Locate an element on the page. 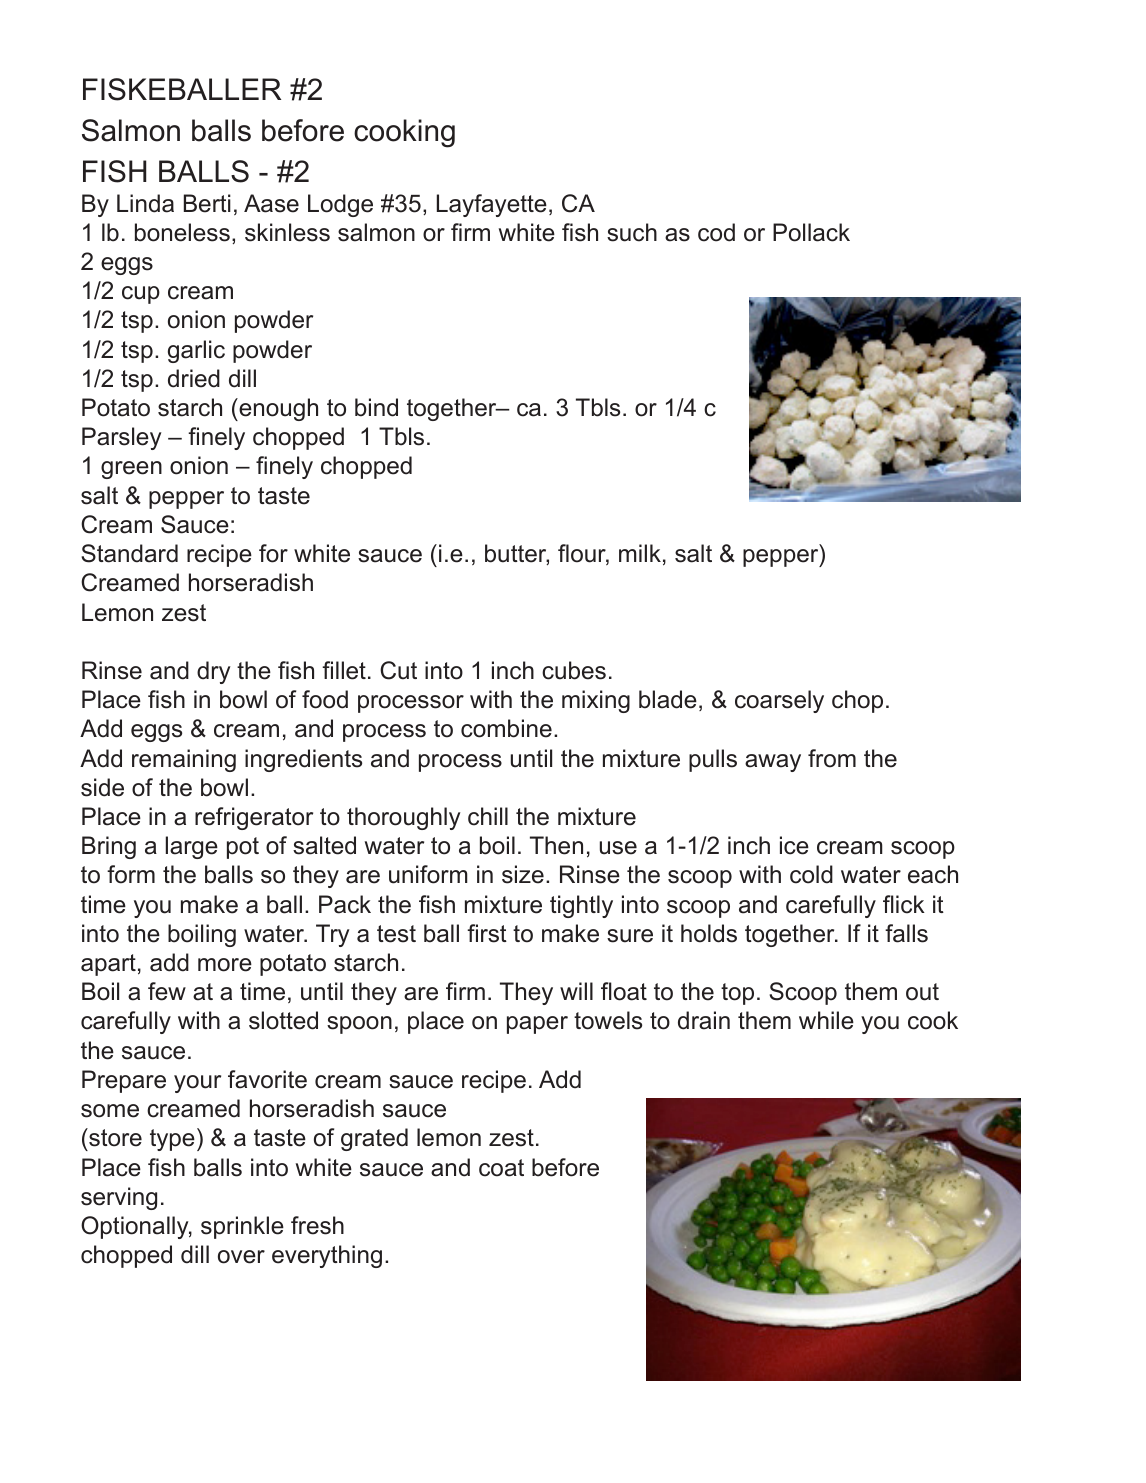  milk is located at coordinates (640, 553).
